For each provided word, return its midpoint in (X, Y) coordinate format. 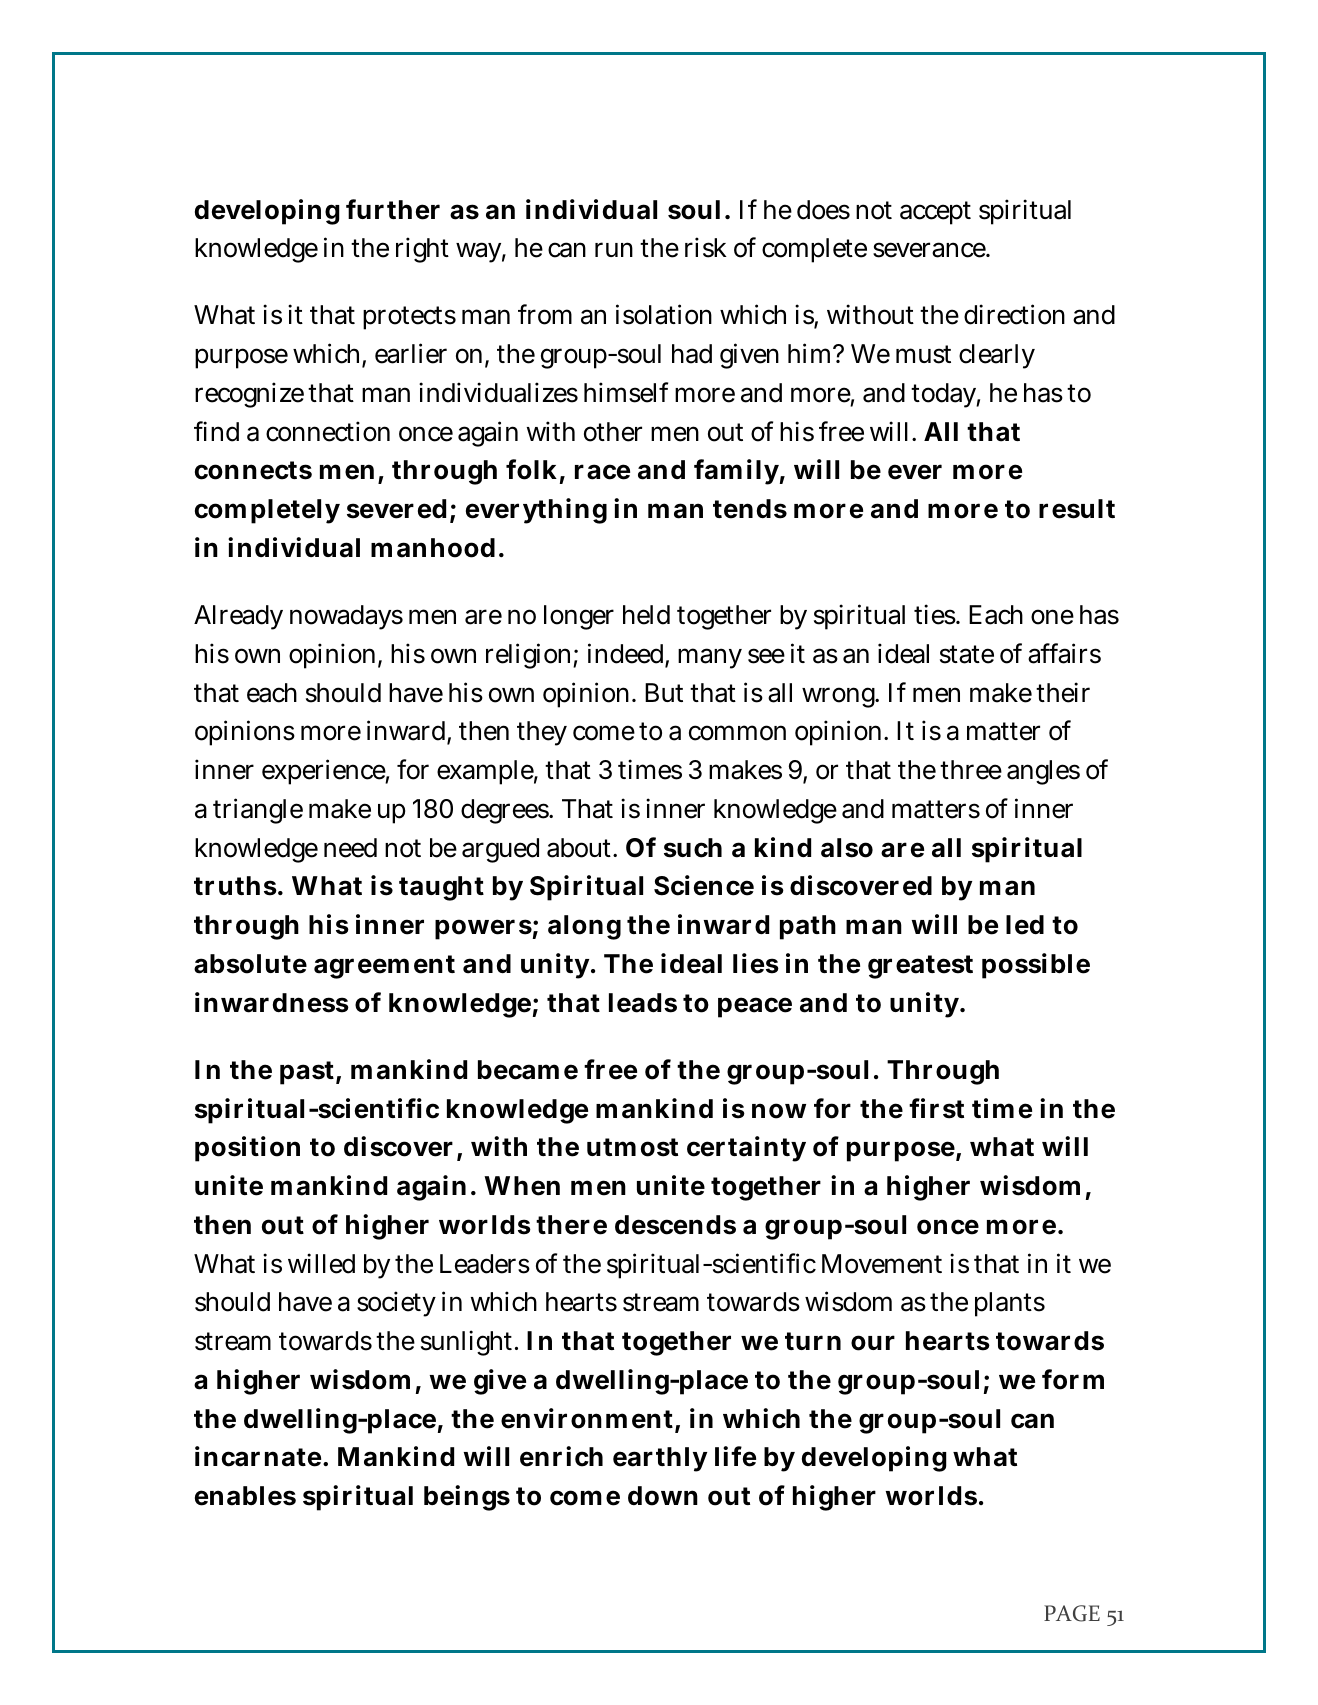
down (663, 1496)
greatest (920, 967)
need (350, 848)
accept (935, 213)
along (584, 927)
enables (245, 1496)
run (614, 250)
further (393, 209)
